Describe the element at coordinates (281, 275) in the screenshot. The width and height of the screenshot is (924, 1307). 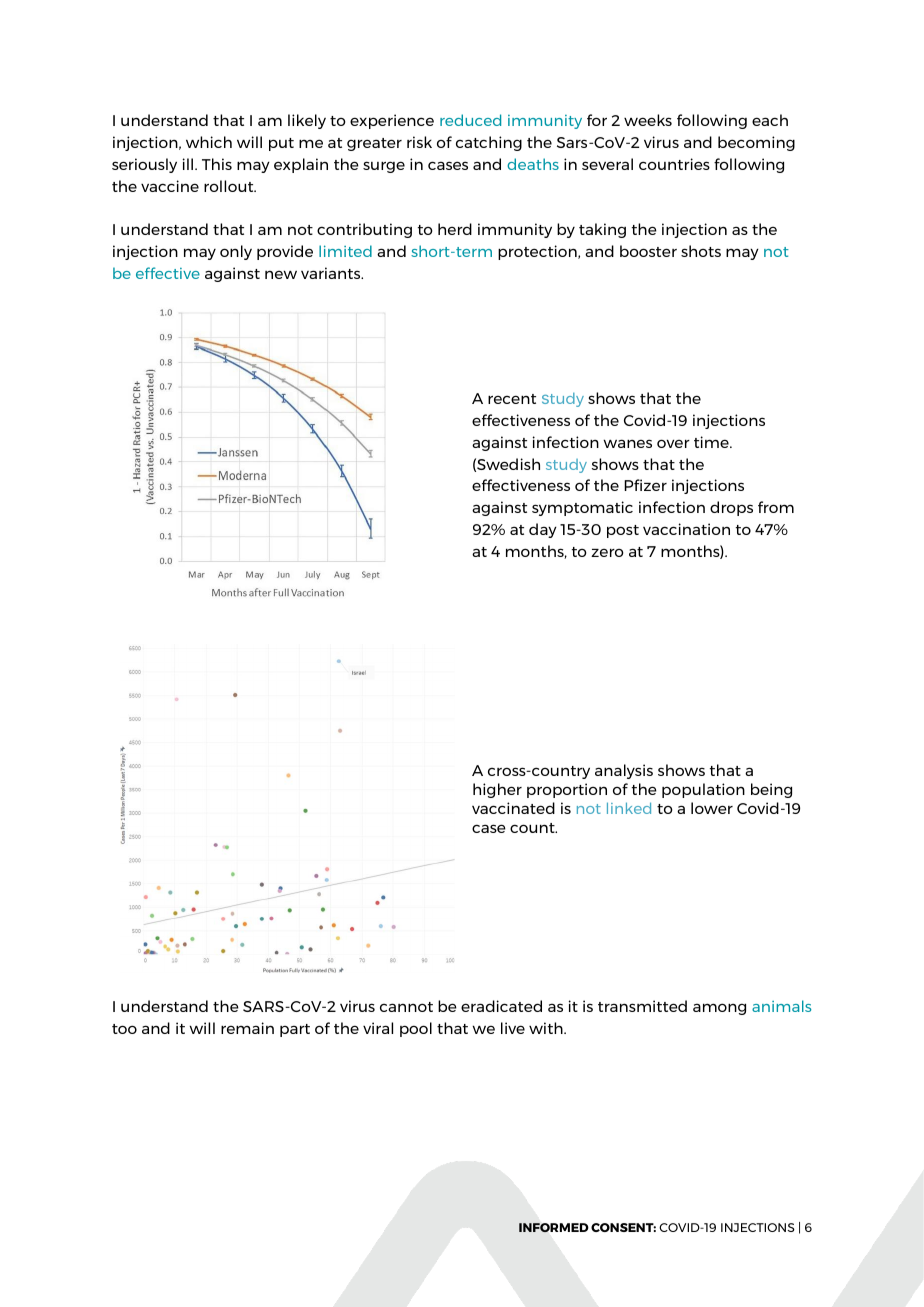
I see `new` at that location.
